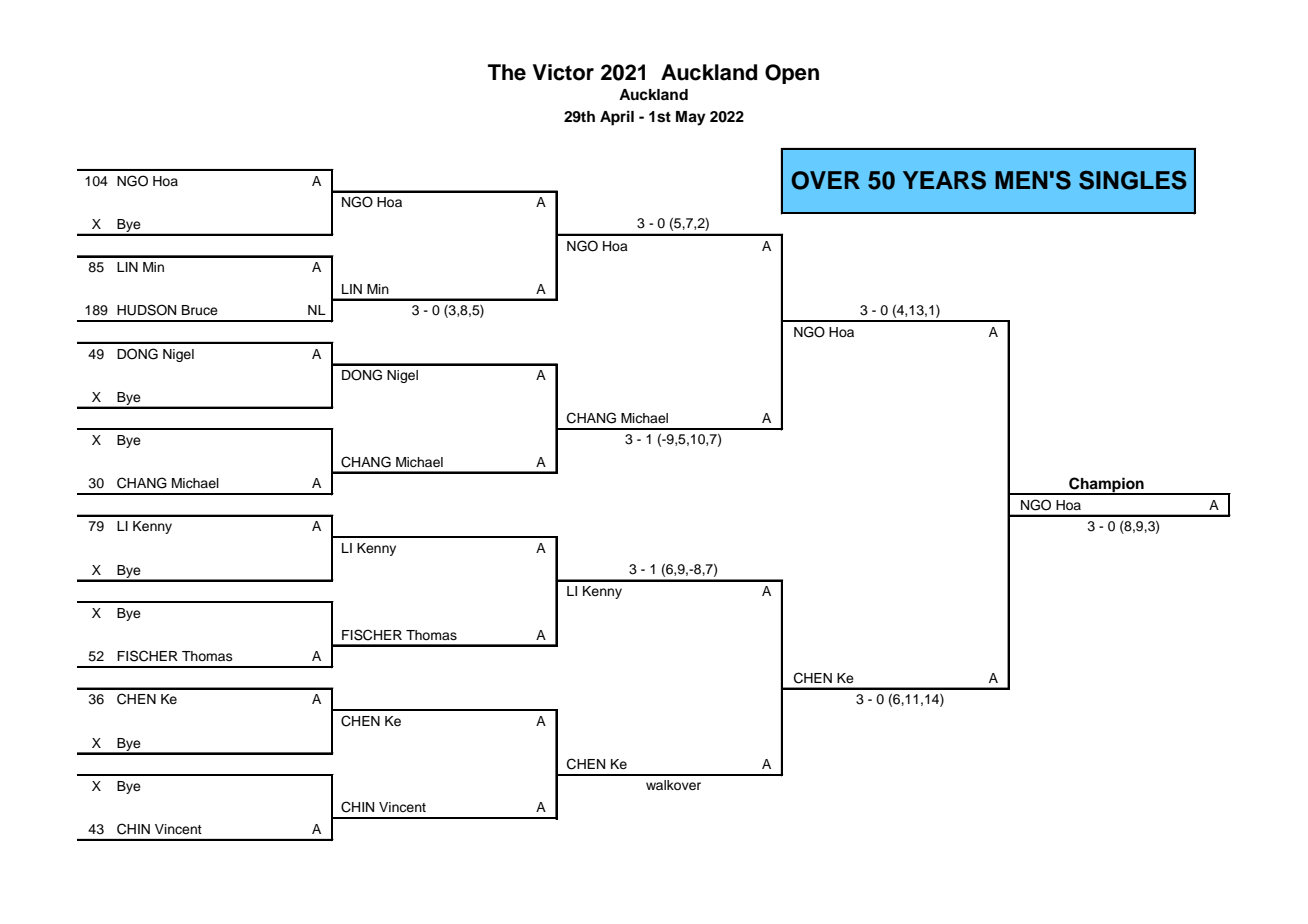 This screenshot has width=1308, height=924. What do you see at coordinates (792, 74) in the screenshot?
I see `Open` at bounding box center [792, 74].
